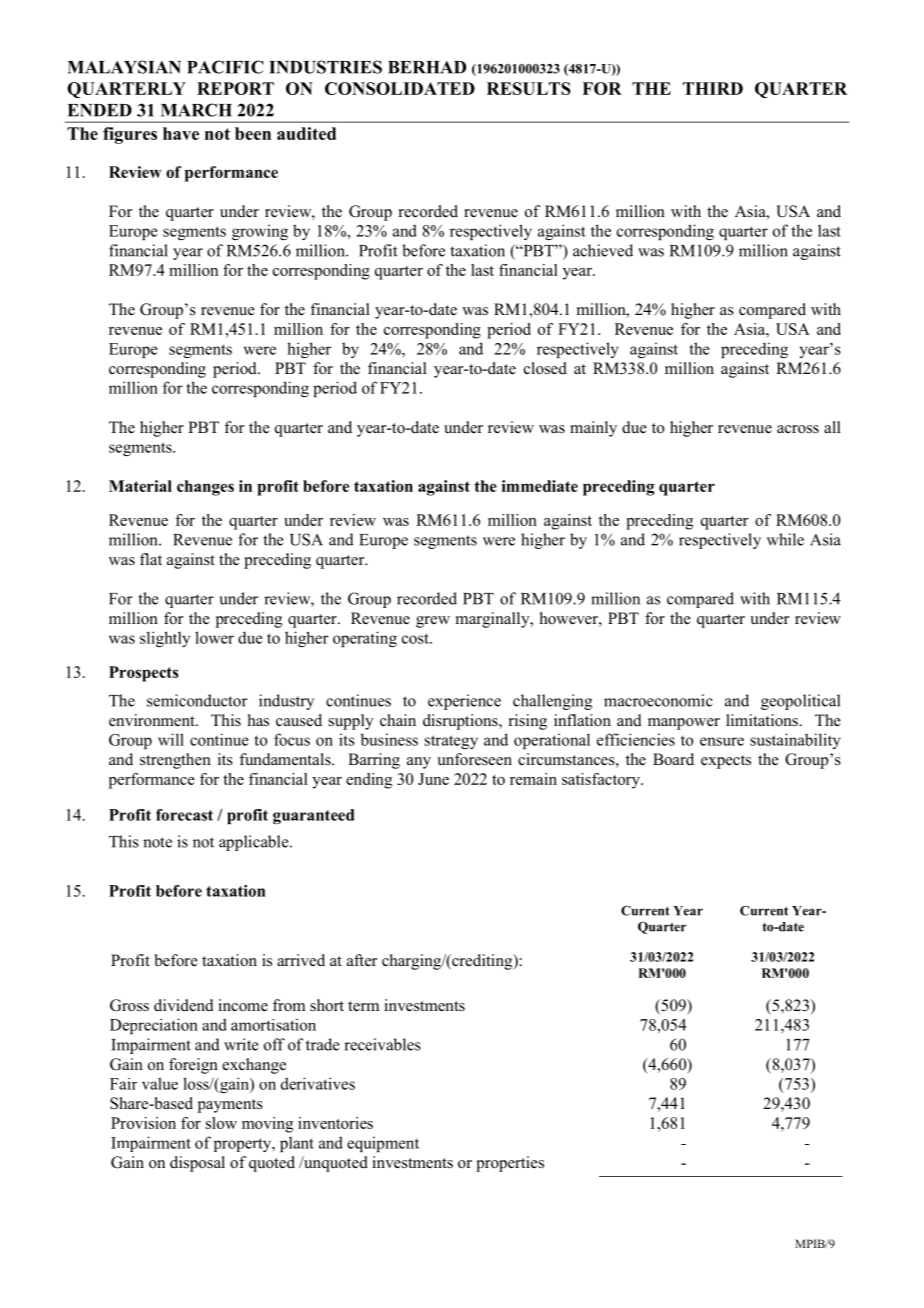  What do you see at coordinates (510, 1164) in the screenshot?
I see `properties` at bounding box center [510, 1164].
